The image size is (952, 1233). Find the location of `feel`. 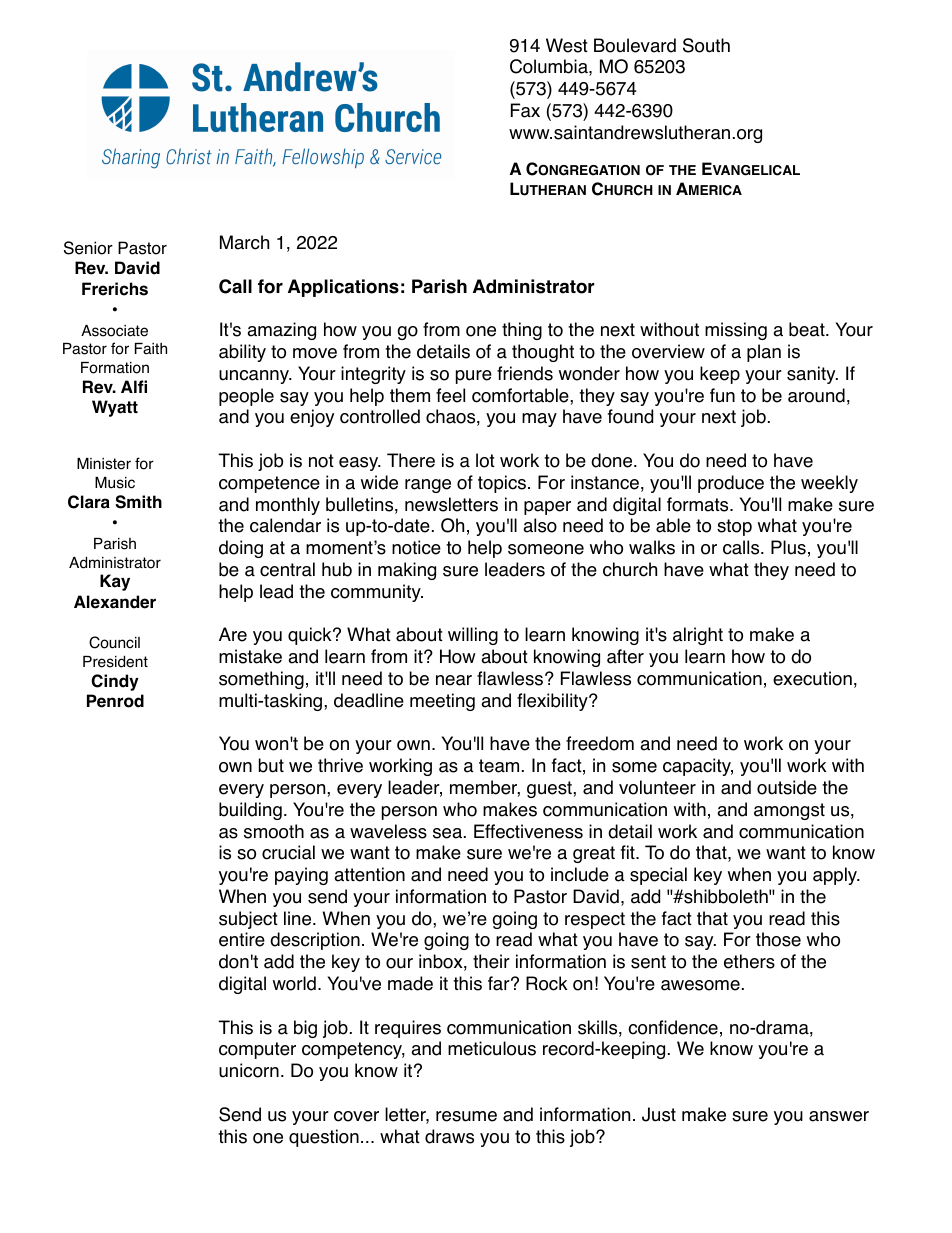

feel is located at coordinates (450, 395).
